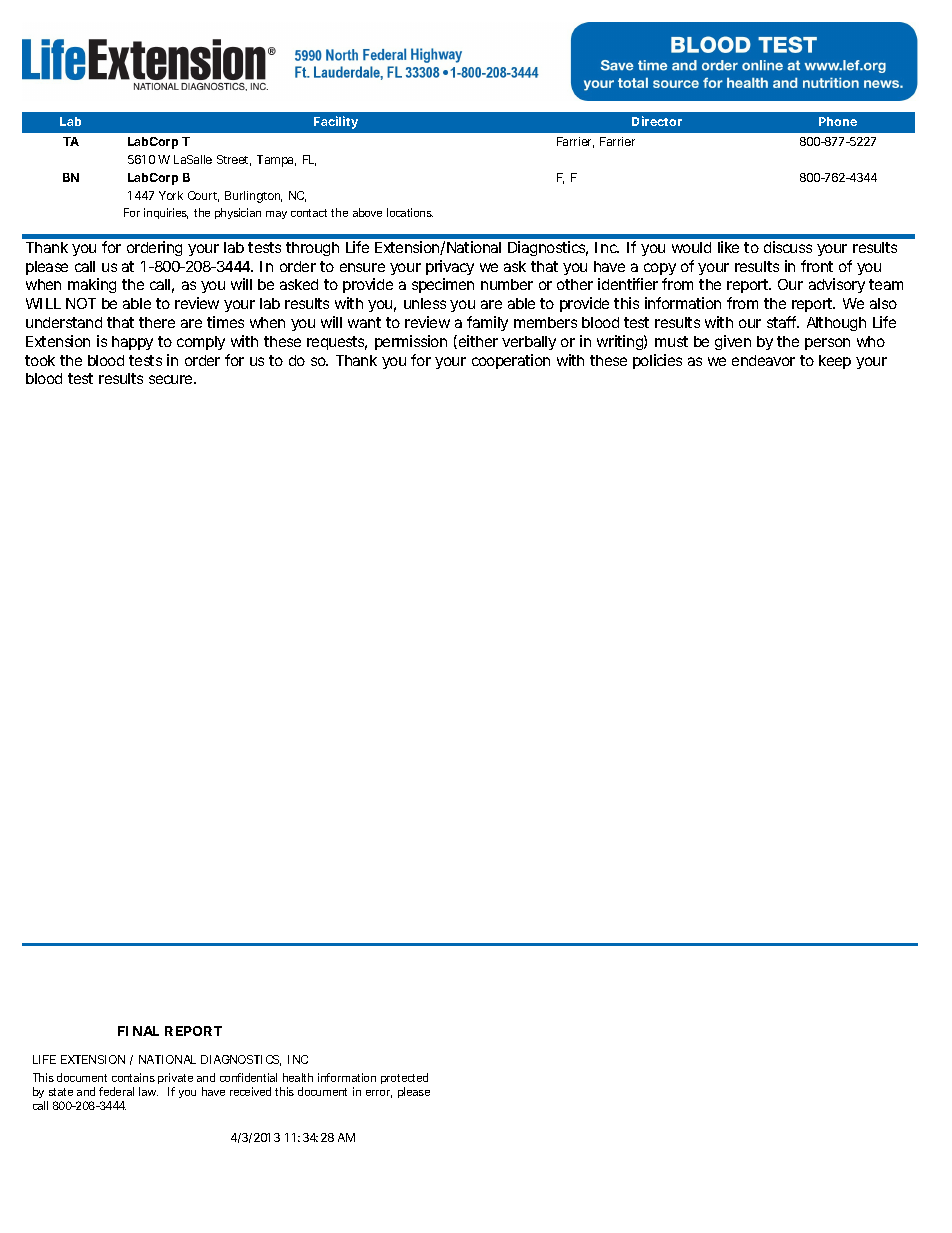 This document has height=1233, width=952. Describe the element at coordinates (40, 360) in the document. I see `took` at that location.
